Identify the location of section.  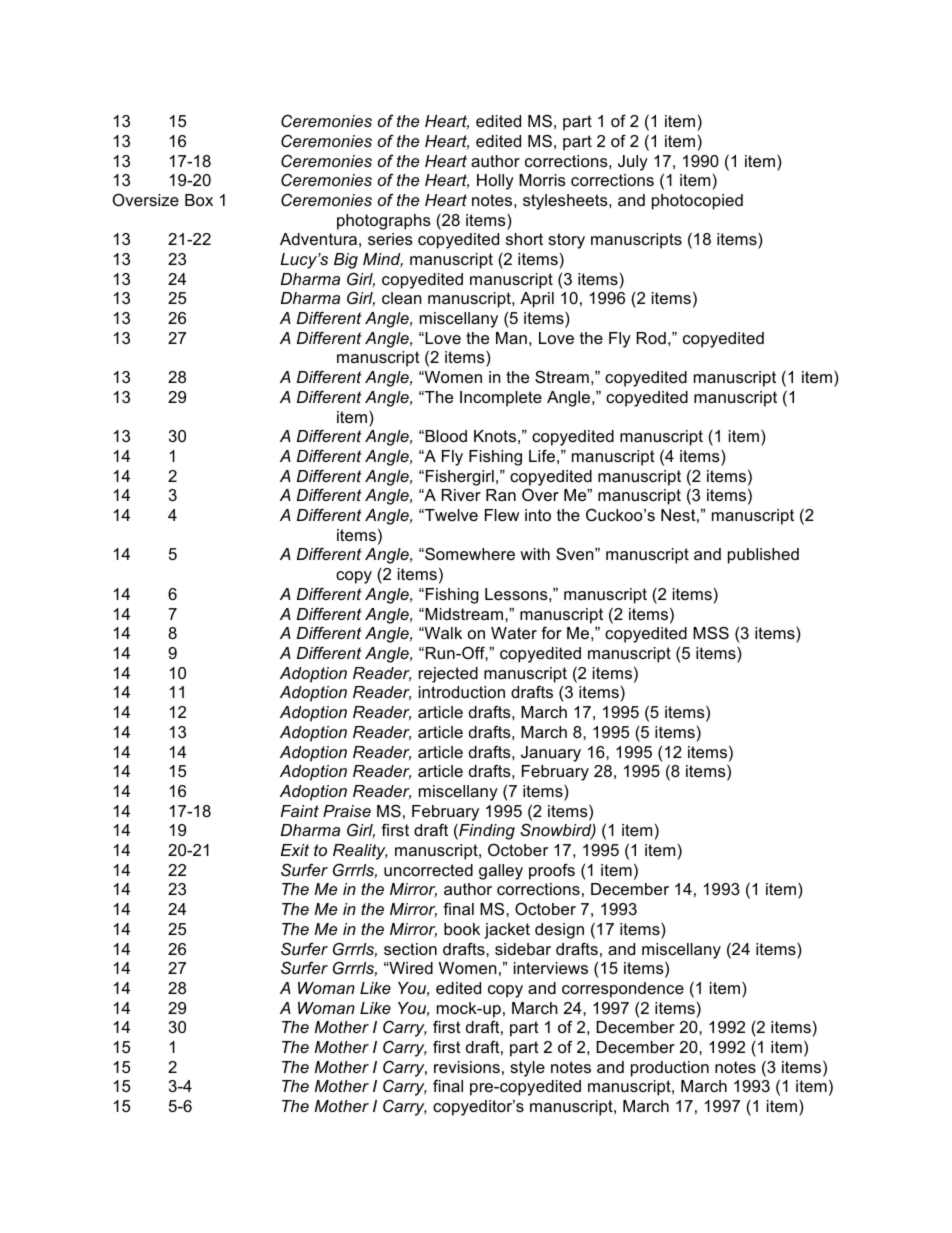
(410, 949).
